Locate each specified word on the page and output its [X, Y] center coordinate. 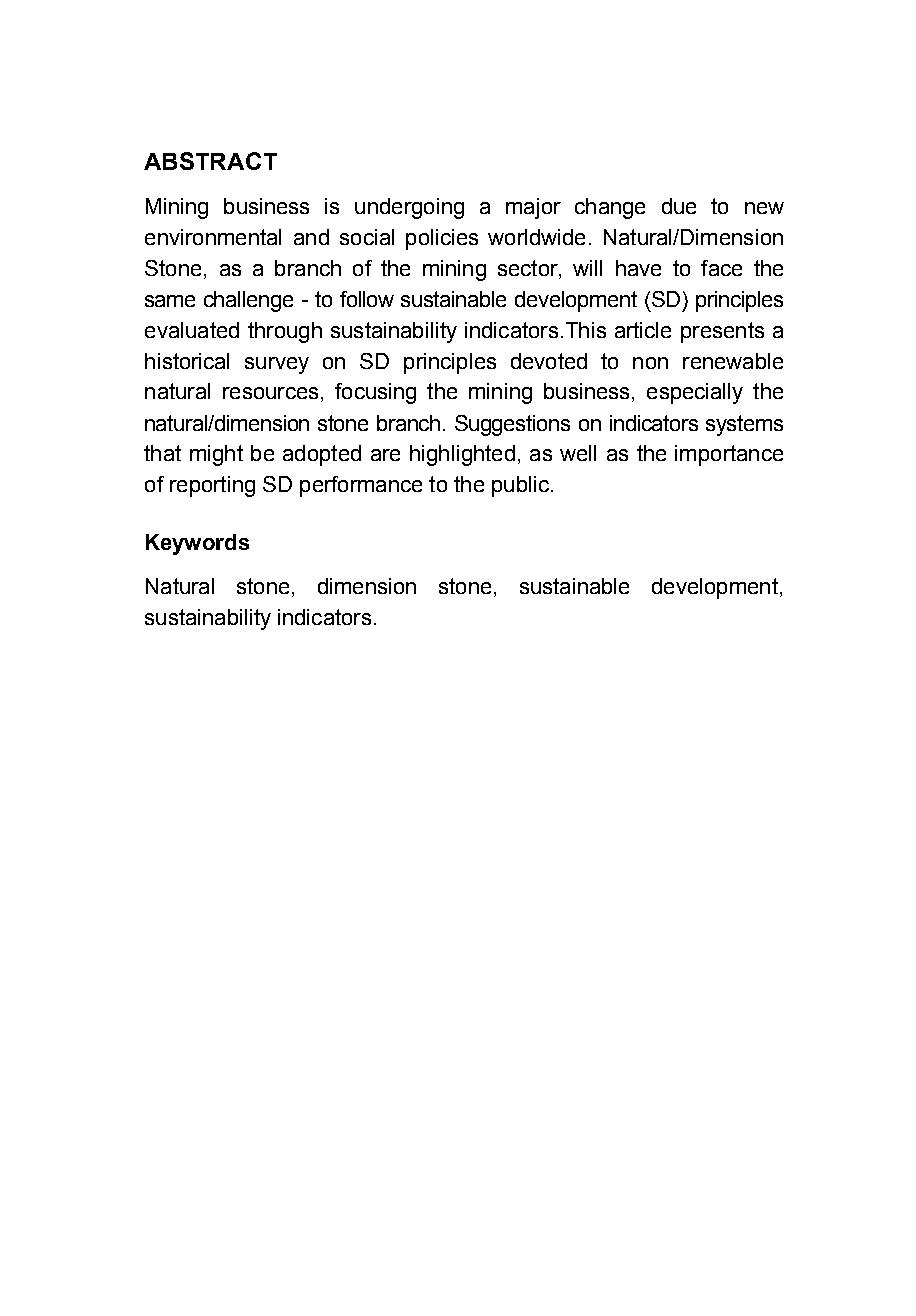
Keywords [197, 544]
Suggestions [512, 425]
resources [270, 393]
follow [367, 299]
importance [729, 455]
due [679, 206]
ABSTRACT [210, 161]
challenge [248, 301]
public [520, 486]
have [638, 268]
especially [695, 393]
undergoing [409, 208]
